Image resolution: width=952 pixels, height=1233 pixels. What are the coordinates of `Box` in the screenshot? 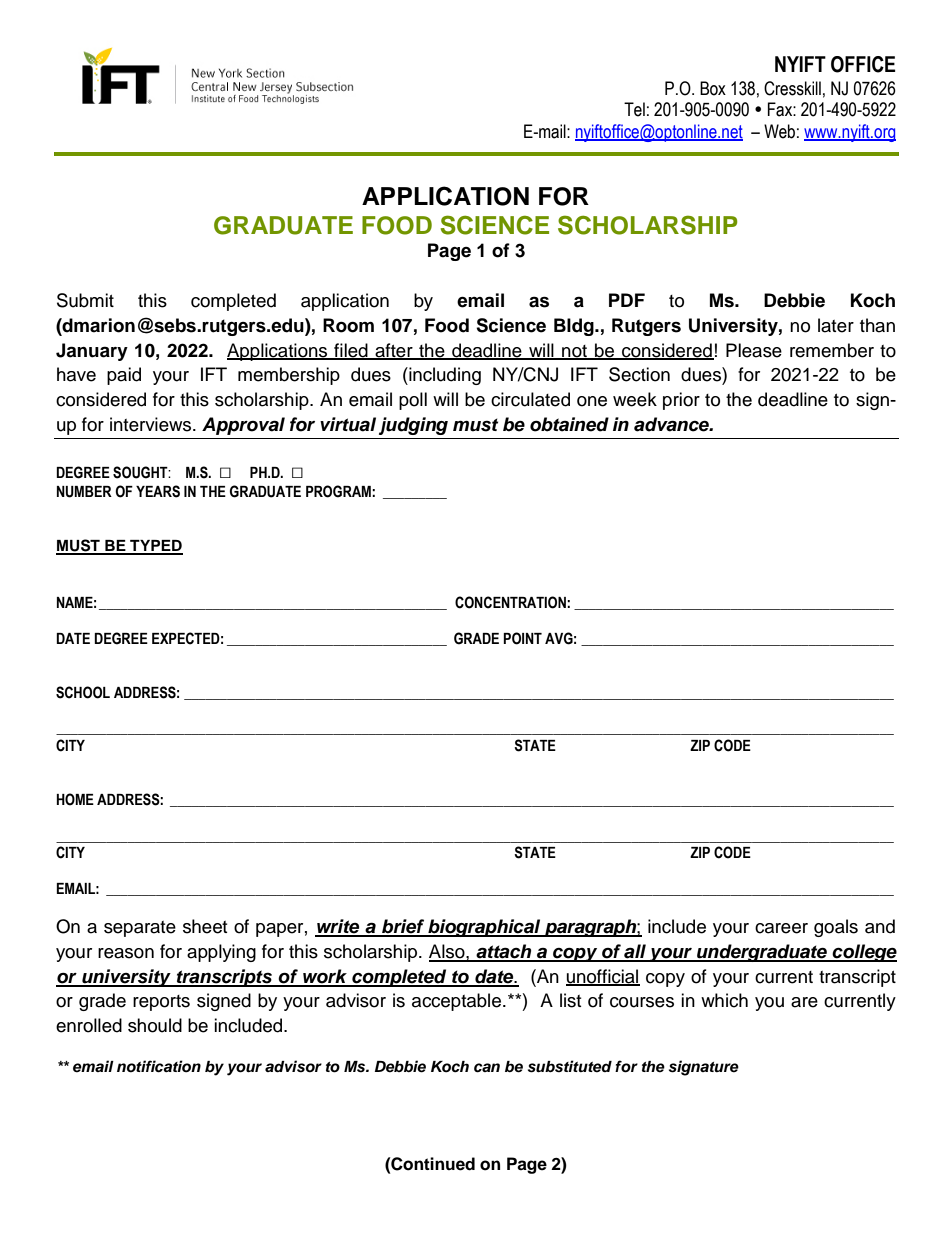 It's located at (713, 88).
